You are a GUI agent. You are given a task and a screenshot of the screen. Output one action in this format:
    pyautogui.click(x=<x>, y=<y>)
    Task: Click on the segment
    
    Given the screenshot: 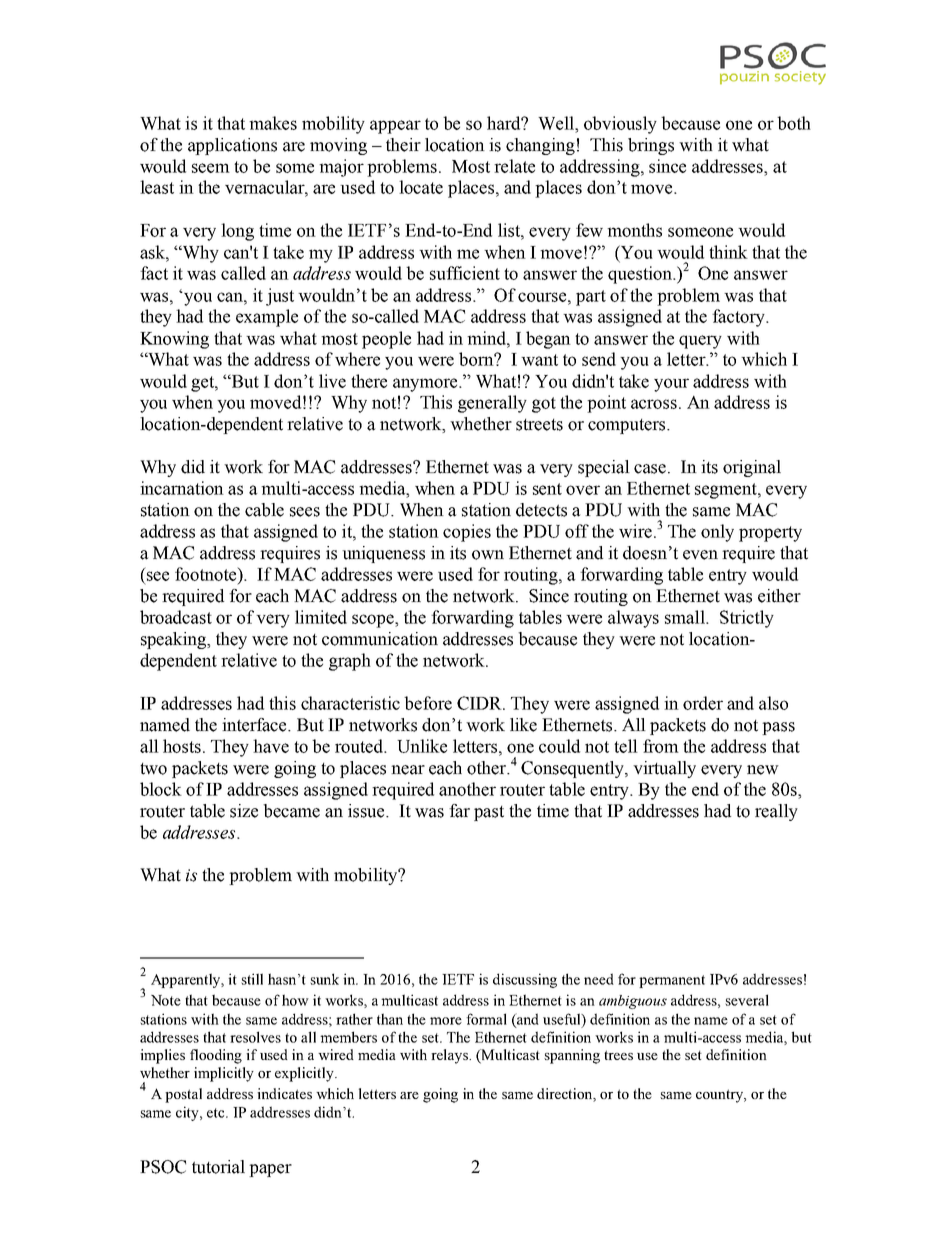 What is the action you would take?
    pyautogui.click(x=727, y=491)
